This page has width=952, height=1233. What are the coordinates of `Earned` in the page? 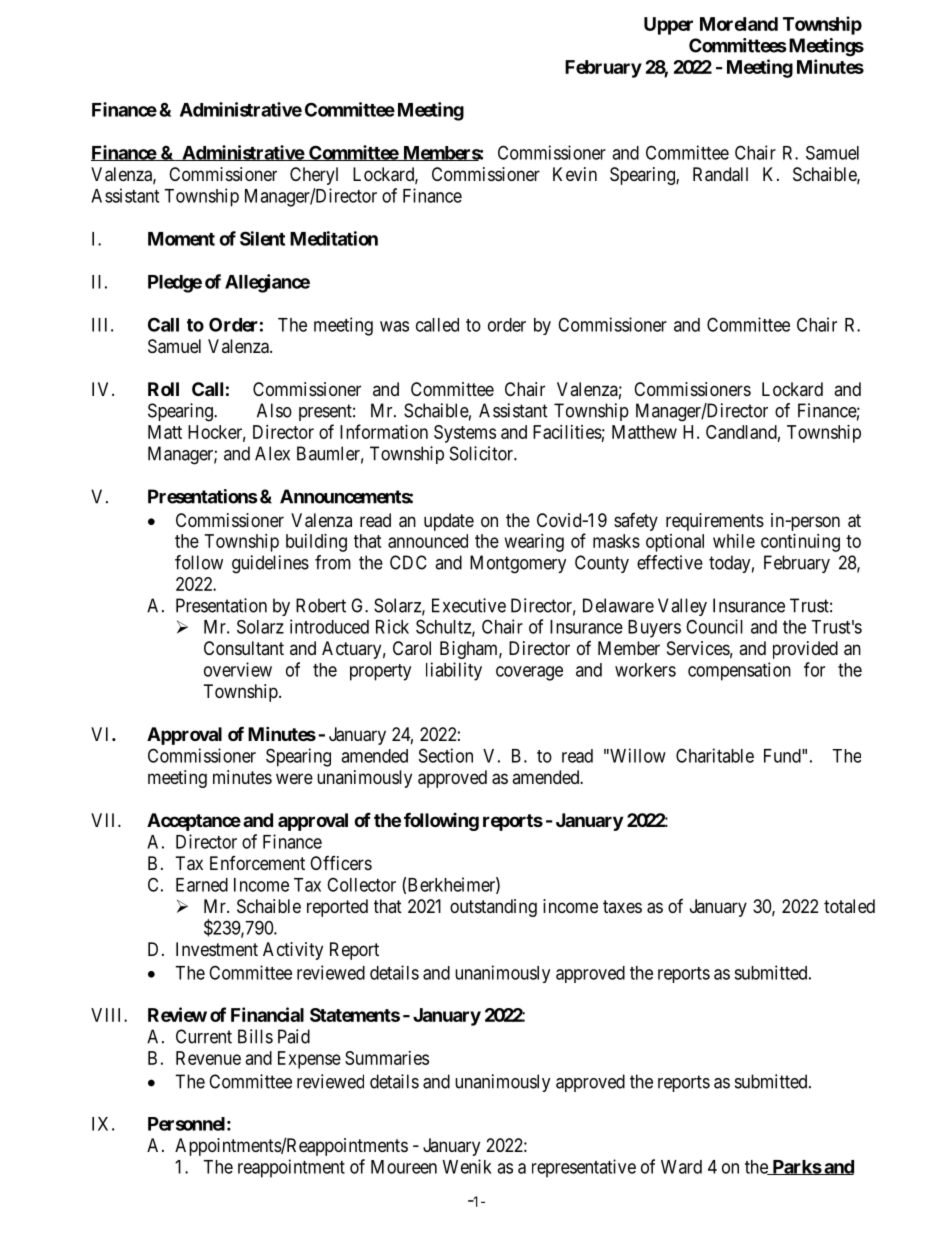 It's located at (202, 885).
